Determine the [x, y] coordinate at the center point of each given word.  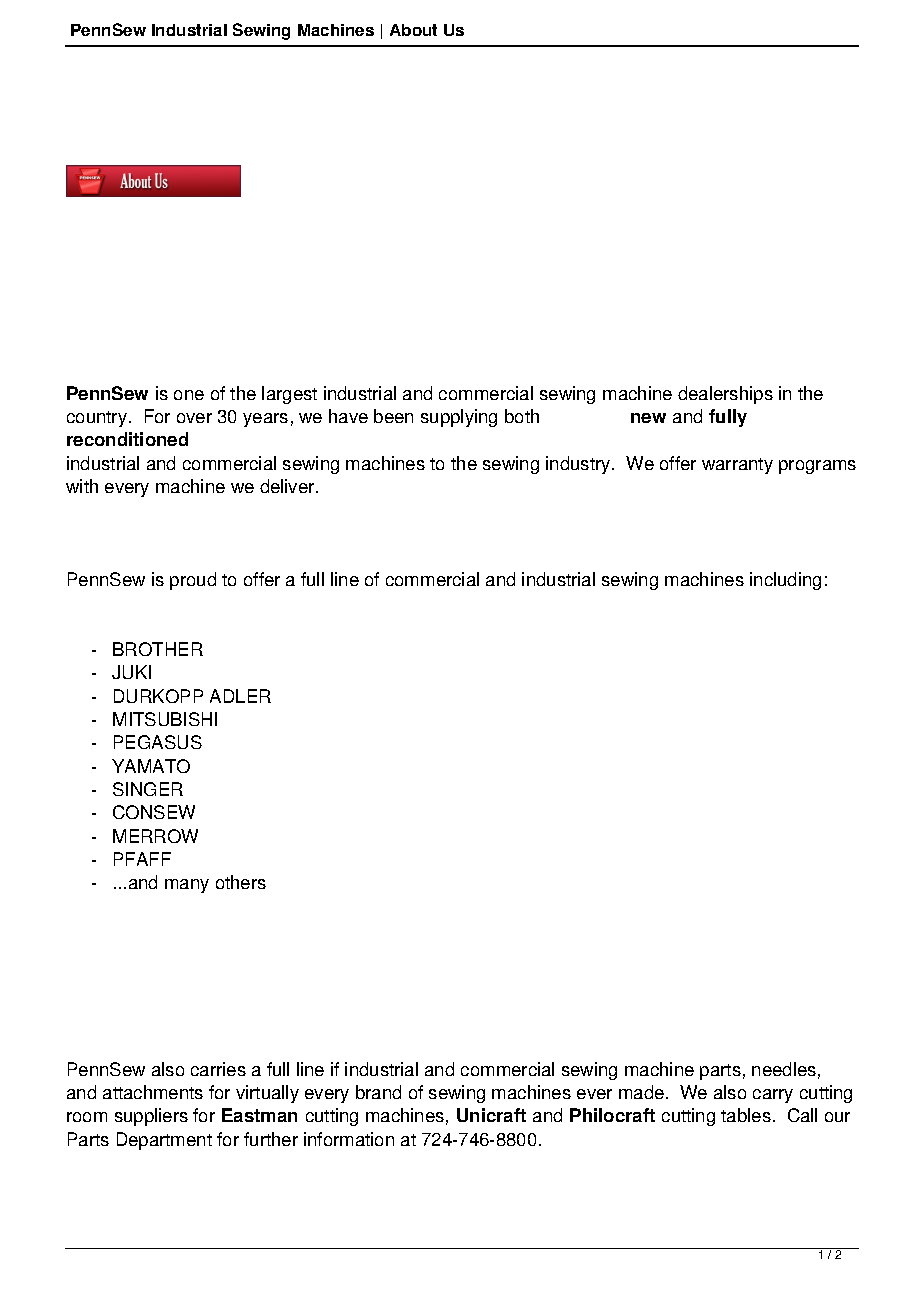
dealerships [725, 395]
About [413, 30]
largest [289, 395]
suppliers [151, 1117]
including [785, 581]
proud [193, 581]
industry [579, 465]
